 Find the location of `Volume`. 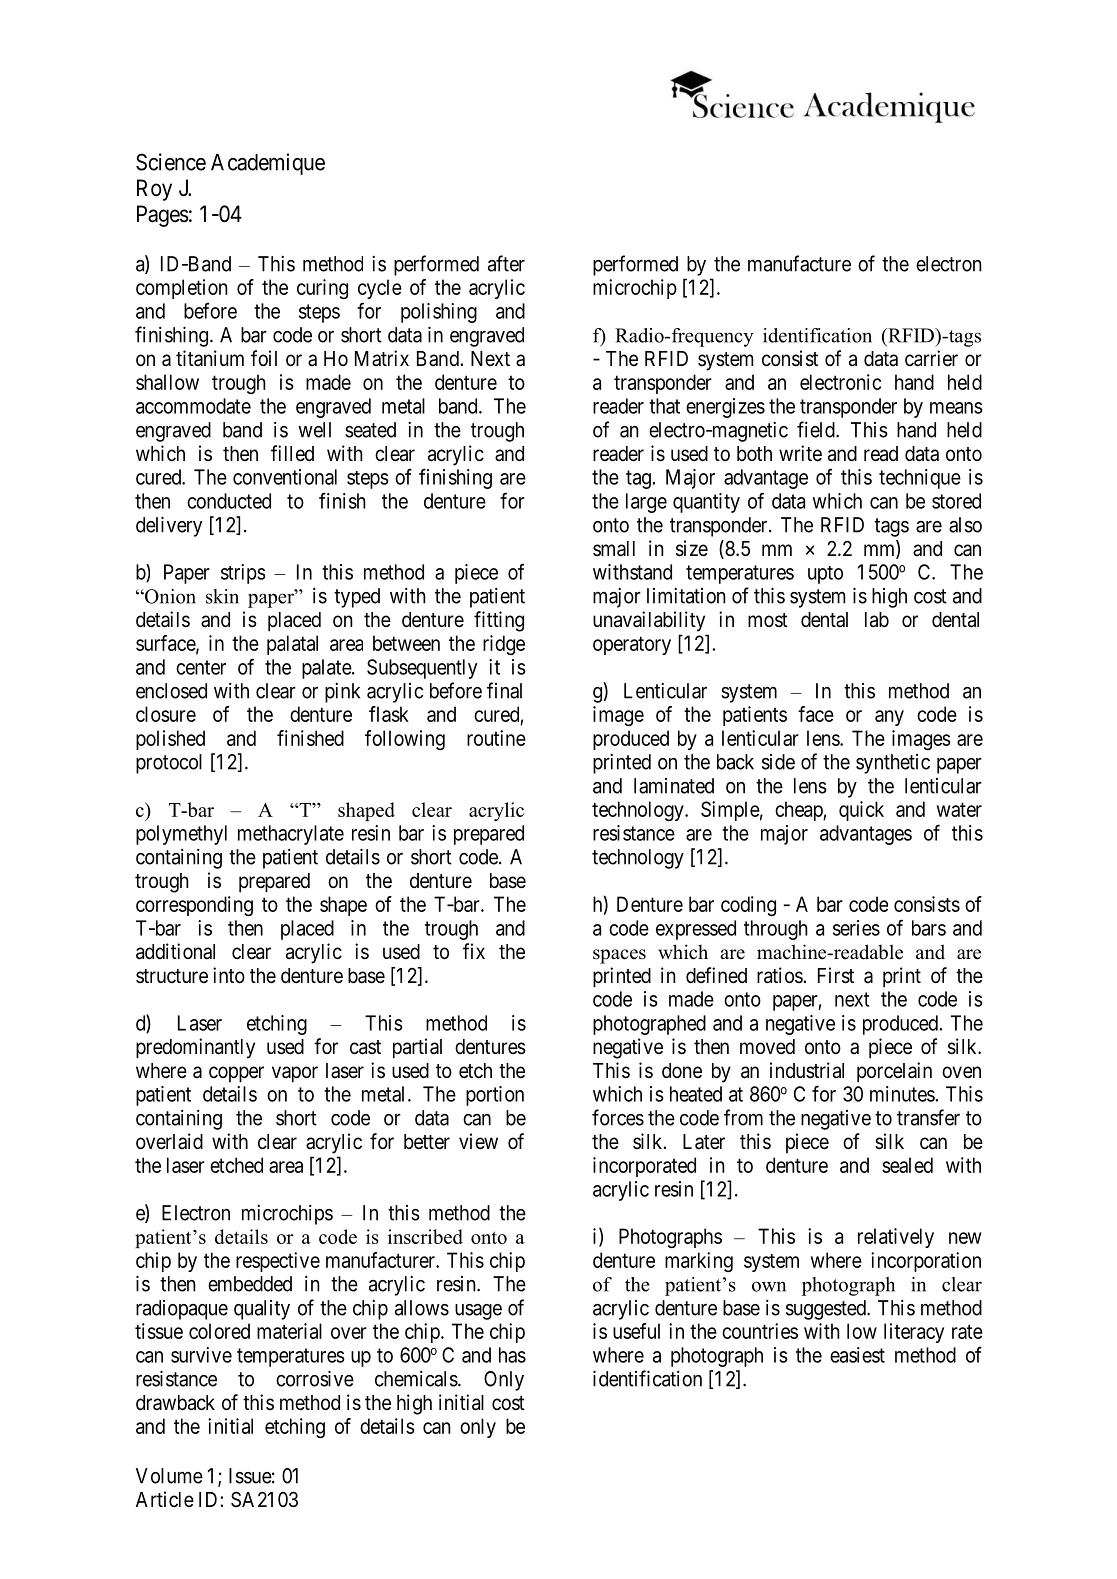

Volume is located at coordinates (169, 1476).
